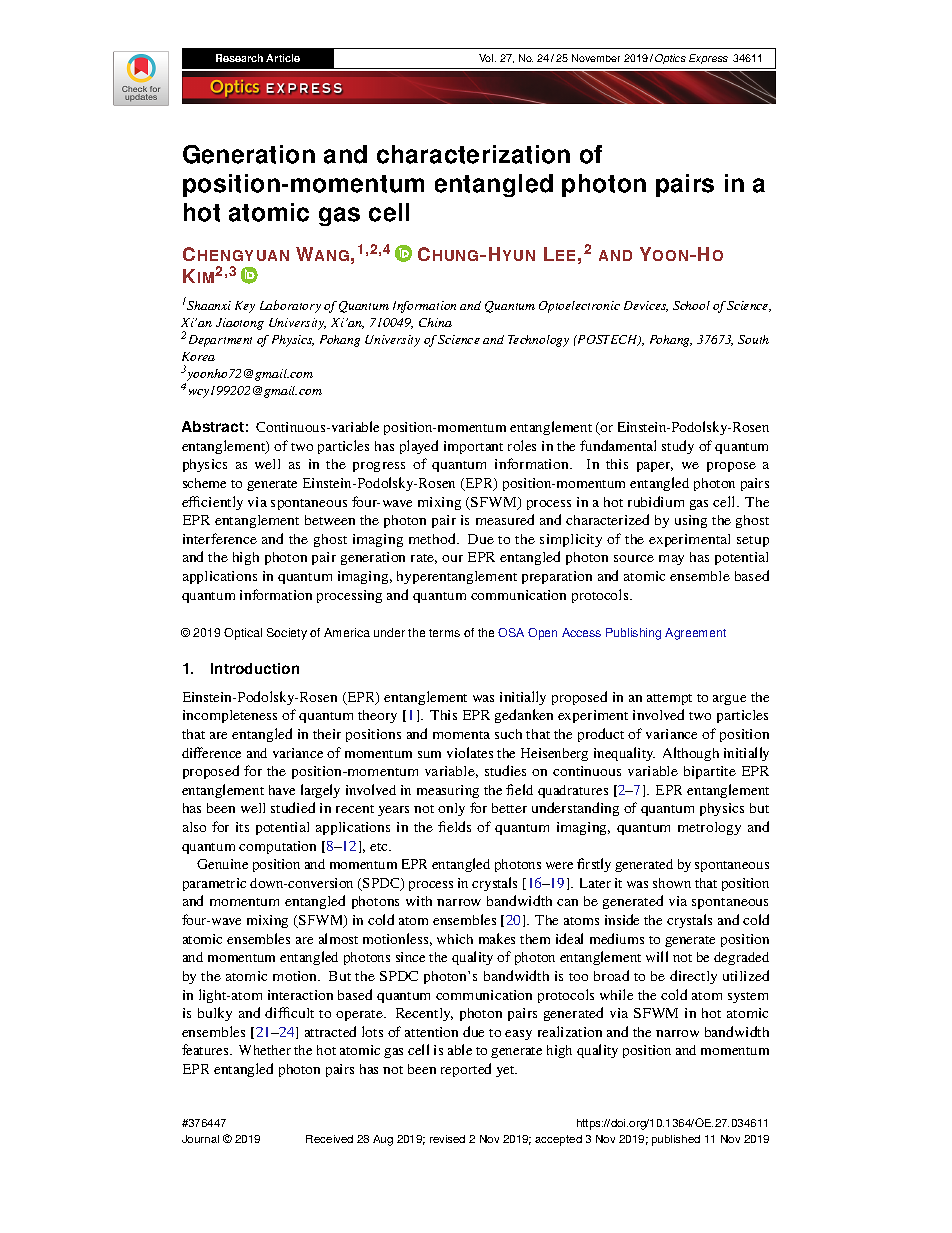 Image resolution: width=952 pixels, height=1233 pixels. What do you see at coordinates (695, 634) in the image?
I see `Agreement` at bounding box center [695, 634].
